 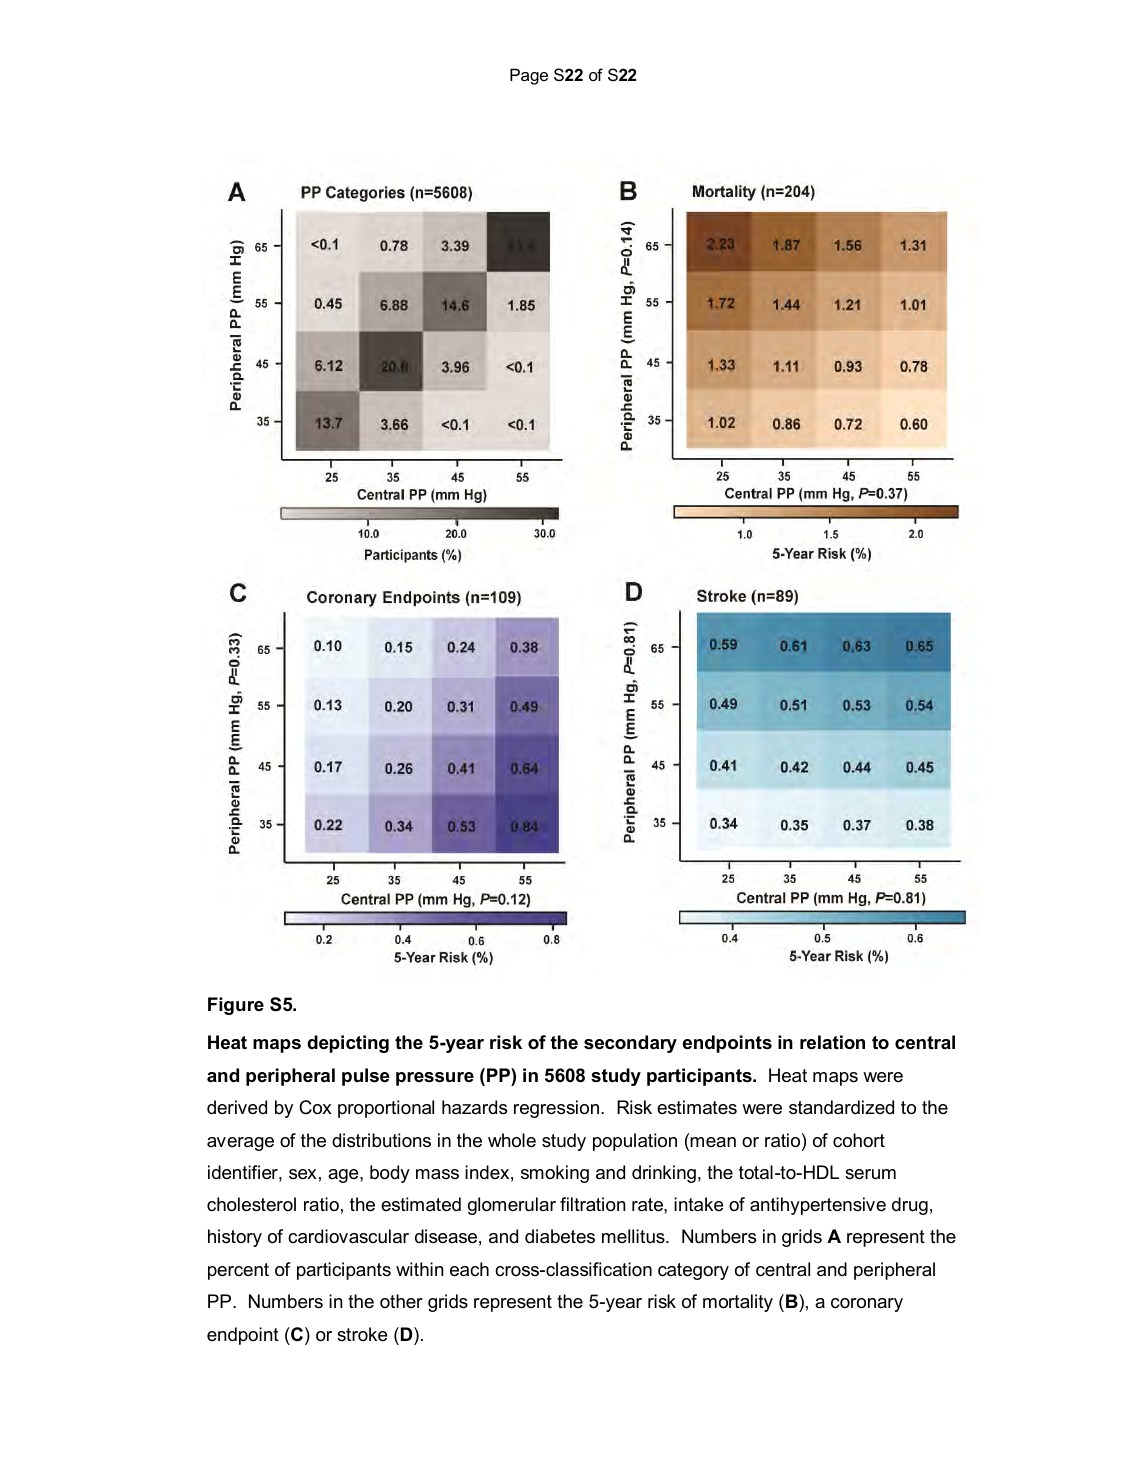 What do you see at coordinates (556, 1109) in the image?
I see `regression` at bounding box center [556, 1109].
